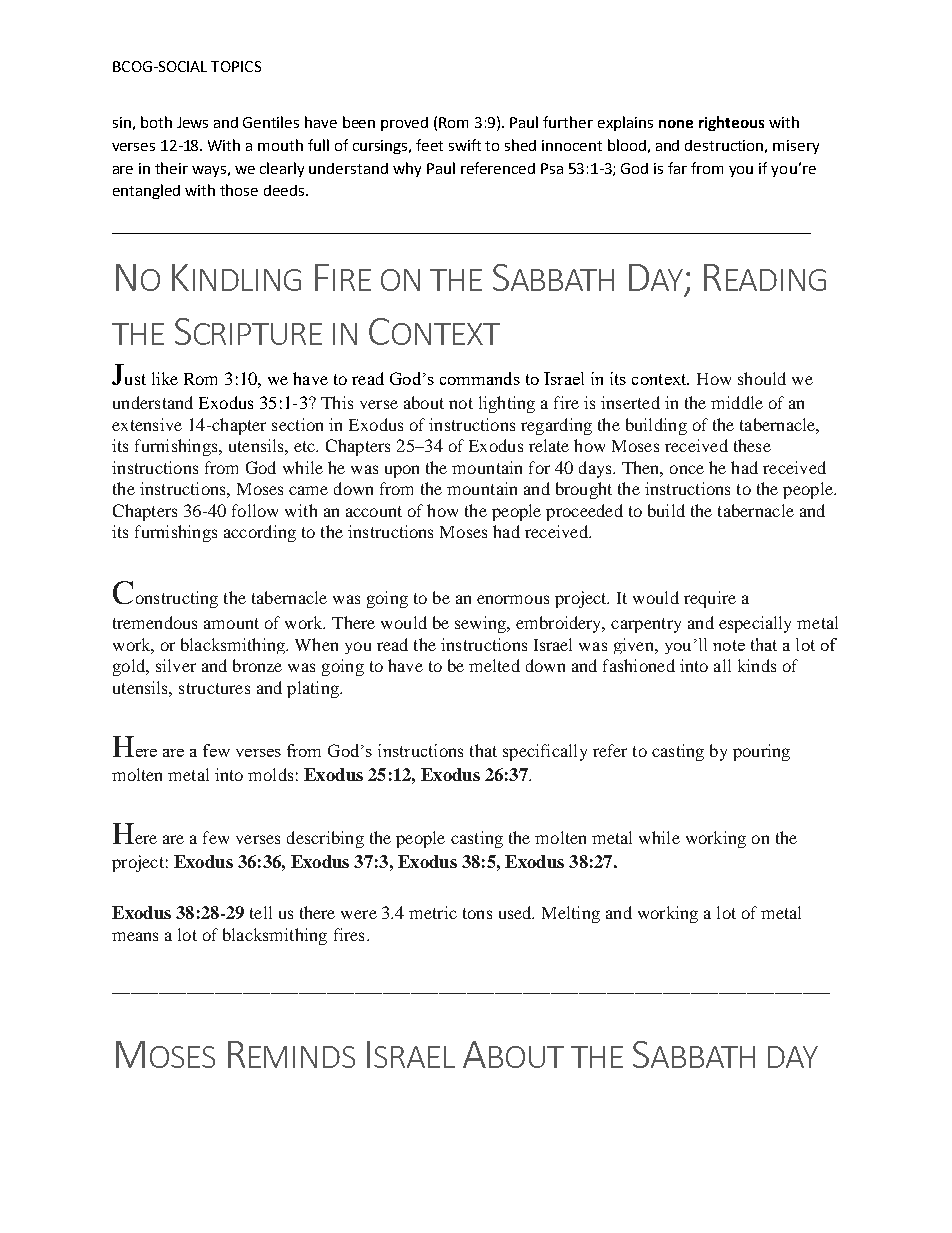  I want to click on righteous, so click(731, 123).
